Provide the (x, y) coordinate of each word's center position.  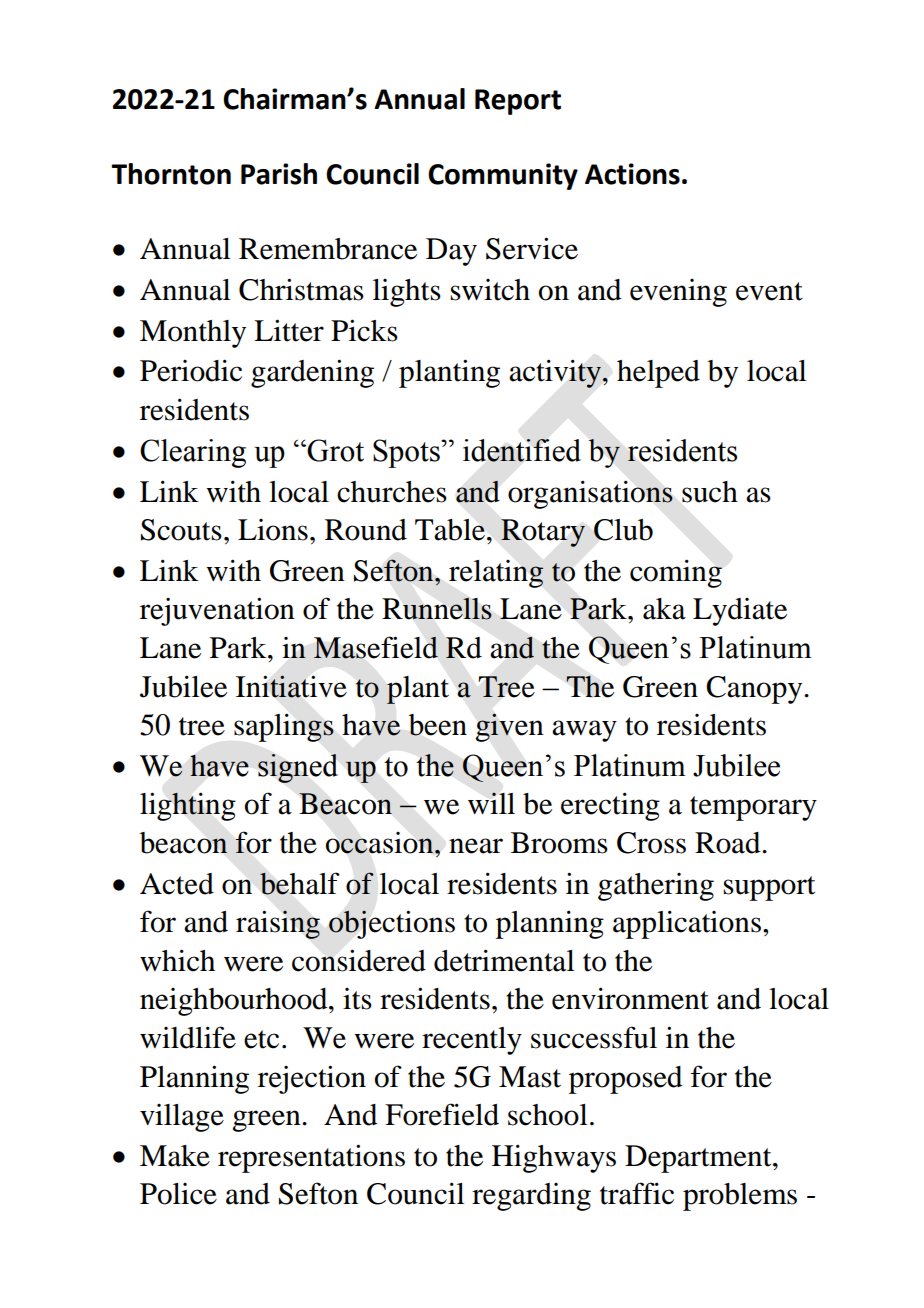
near (476, 846)
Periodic (191, 370)
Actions (632, 174)
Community (503, 176)
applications (687, 924)
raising (278, 924)
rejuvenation (217, 611)
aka (664, 609)
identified (522, 450)
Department (699, 1159)
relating (496, 574)
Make (175, 1156)
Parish (279, 174)
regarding (531, 1197)
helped (658, 374)
